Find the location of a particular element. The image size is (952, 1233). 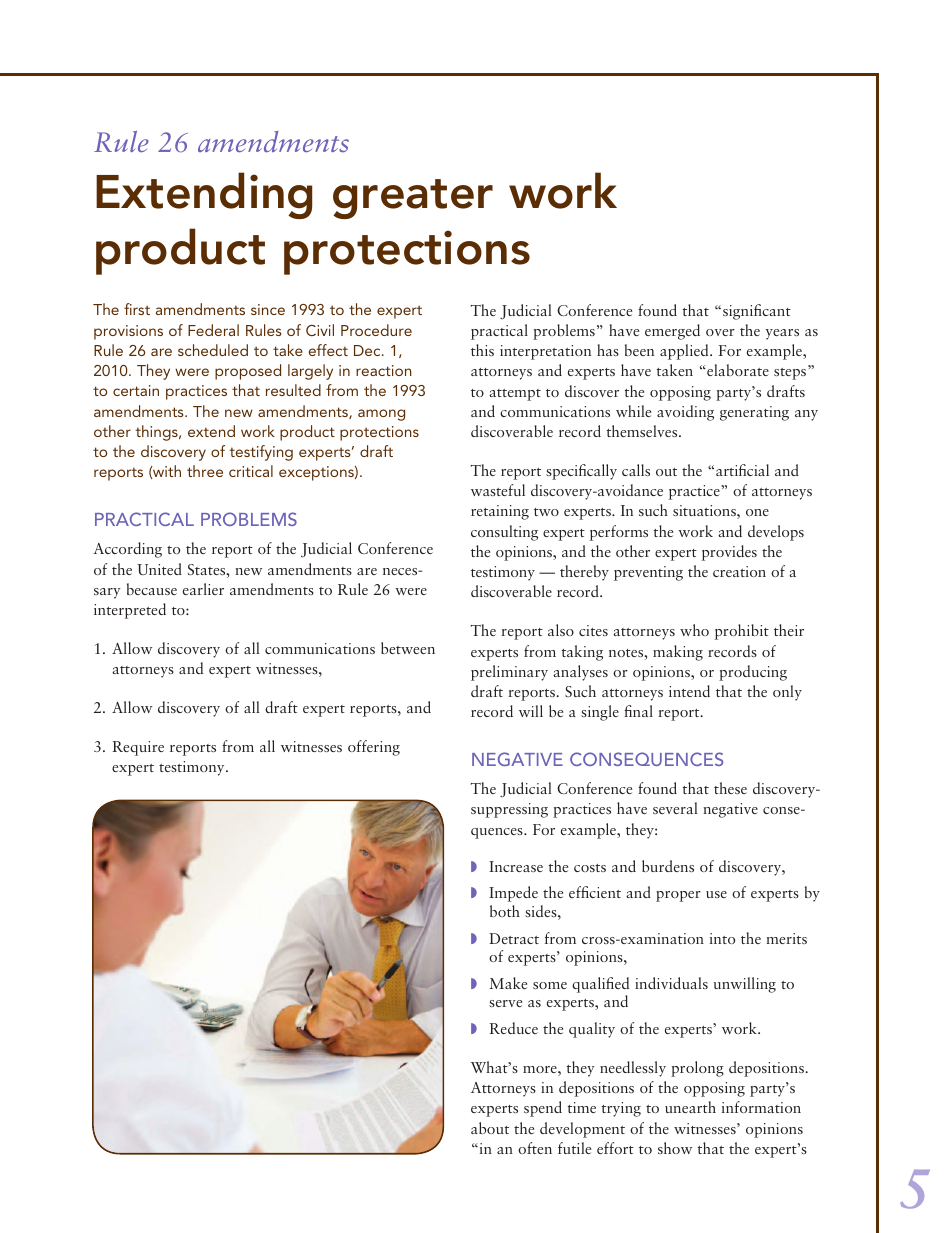

Increase is located at coordinates (516, 866).
